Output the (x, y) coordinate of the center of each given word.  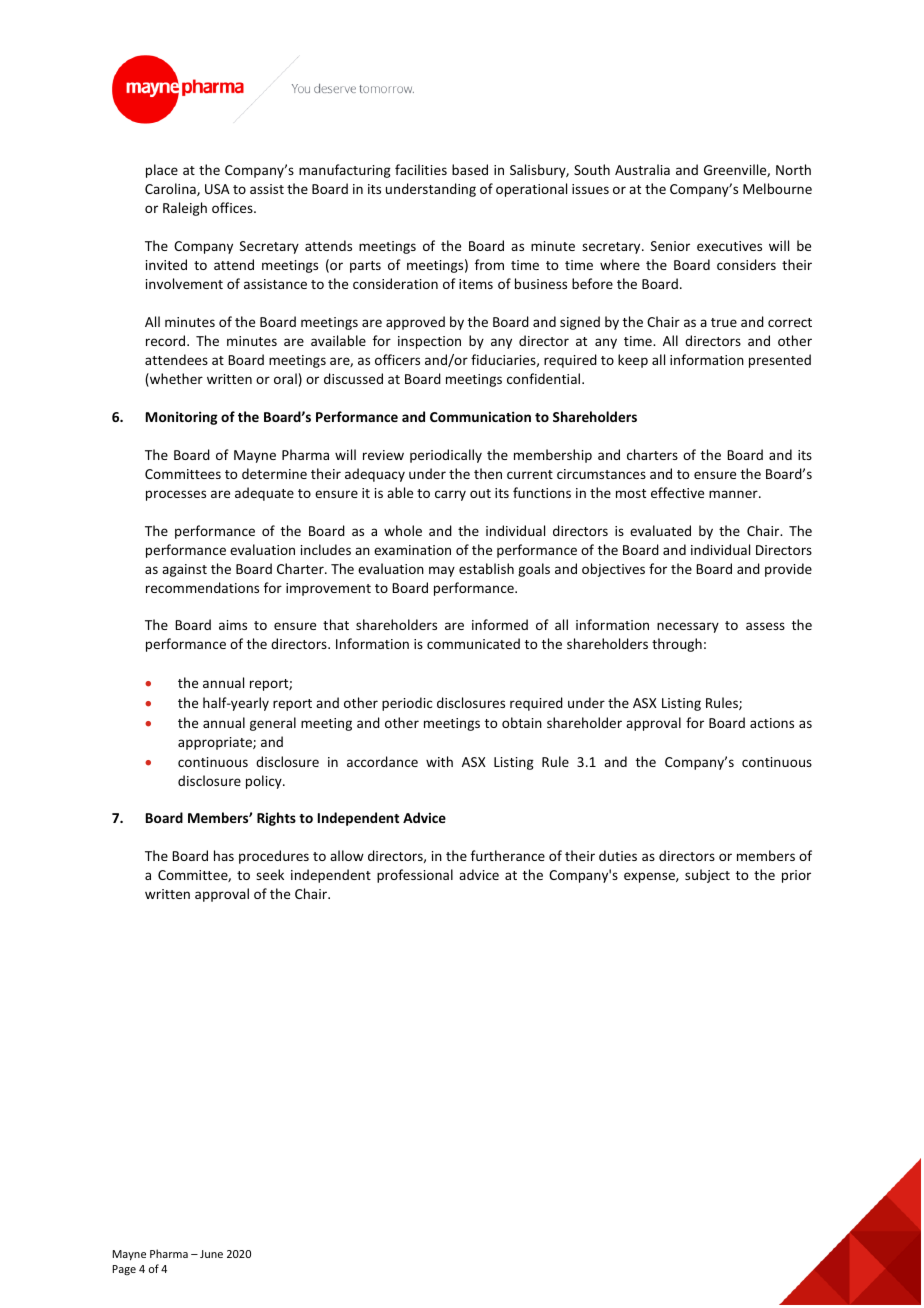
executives (729, 246)
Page (124, 1270)
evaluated (660, 530)
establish (486, 568)
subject (707, 876)
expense (650, 877)
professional (415, 876)
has (224, 855)
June (211, 1254)
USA (217, 189)
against (184, 570)
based (470, 169)
